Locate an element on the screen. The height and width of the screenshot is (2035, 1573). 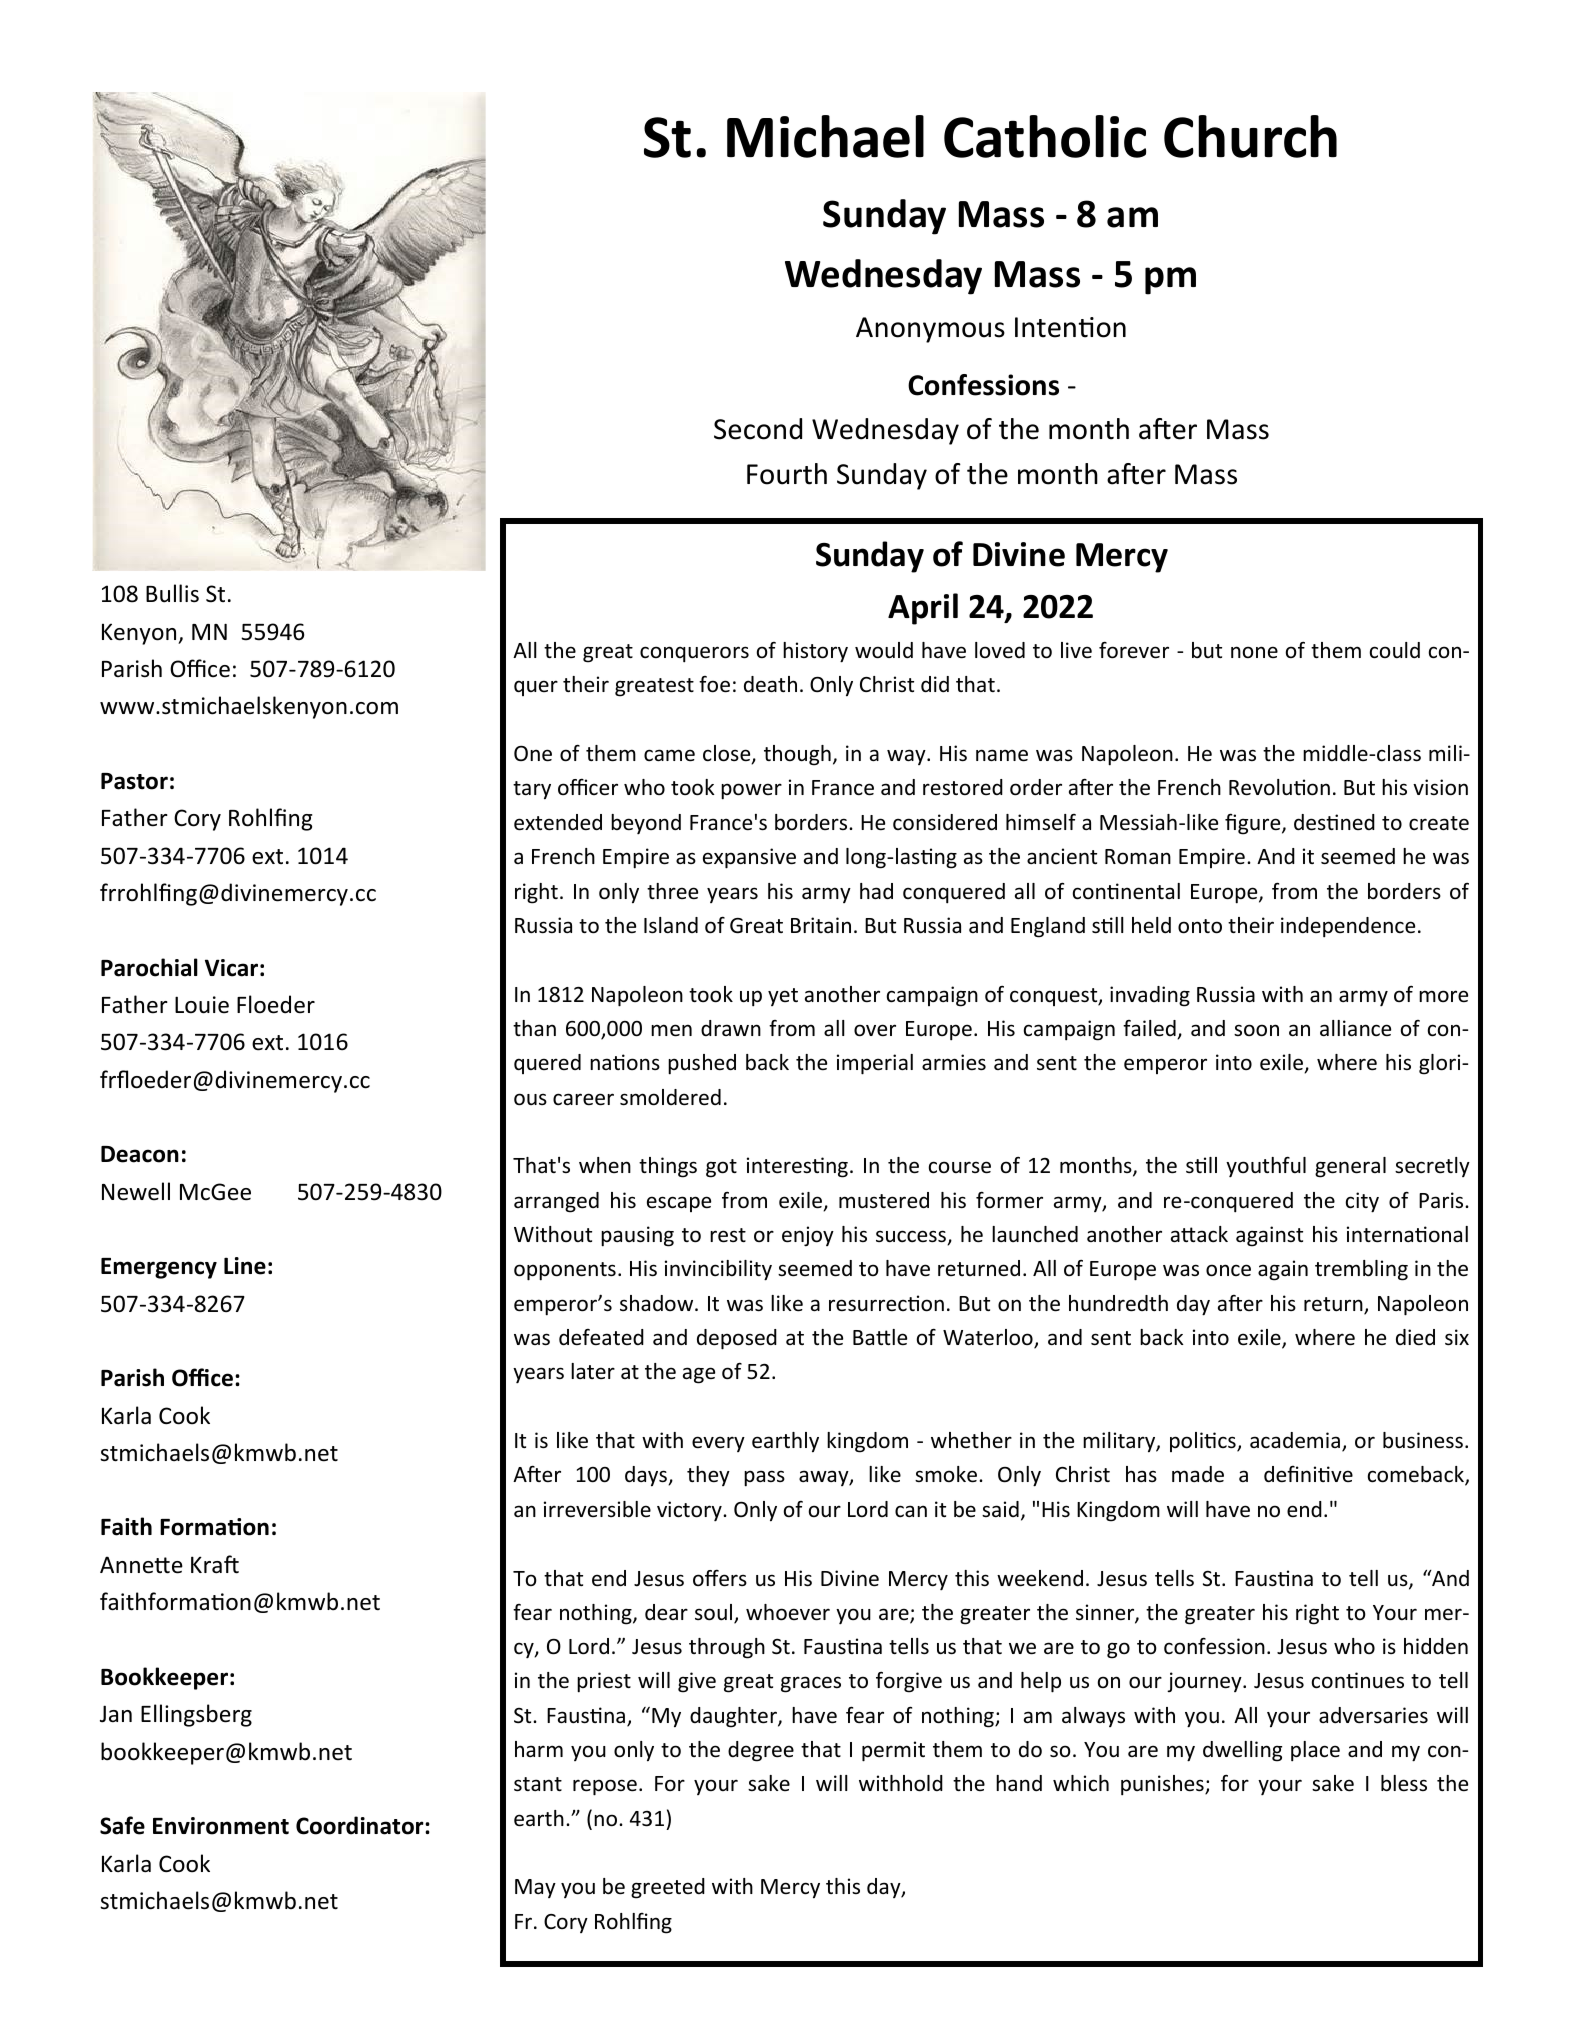
Pastor is located at coordinates (134, 781).
